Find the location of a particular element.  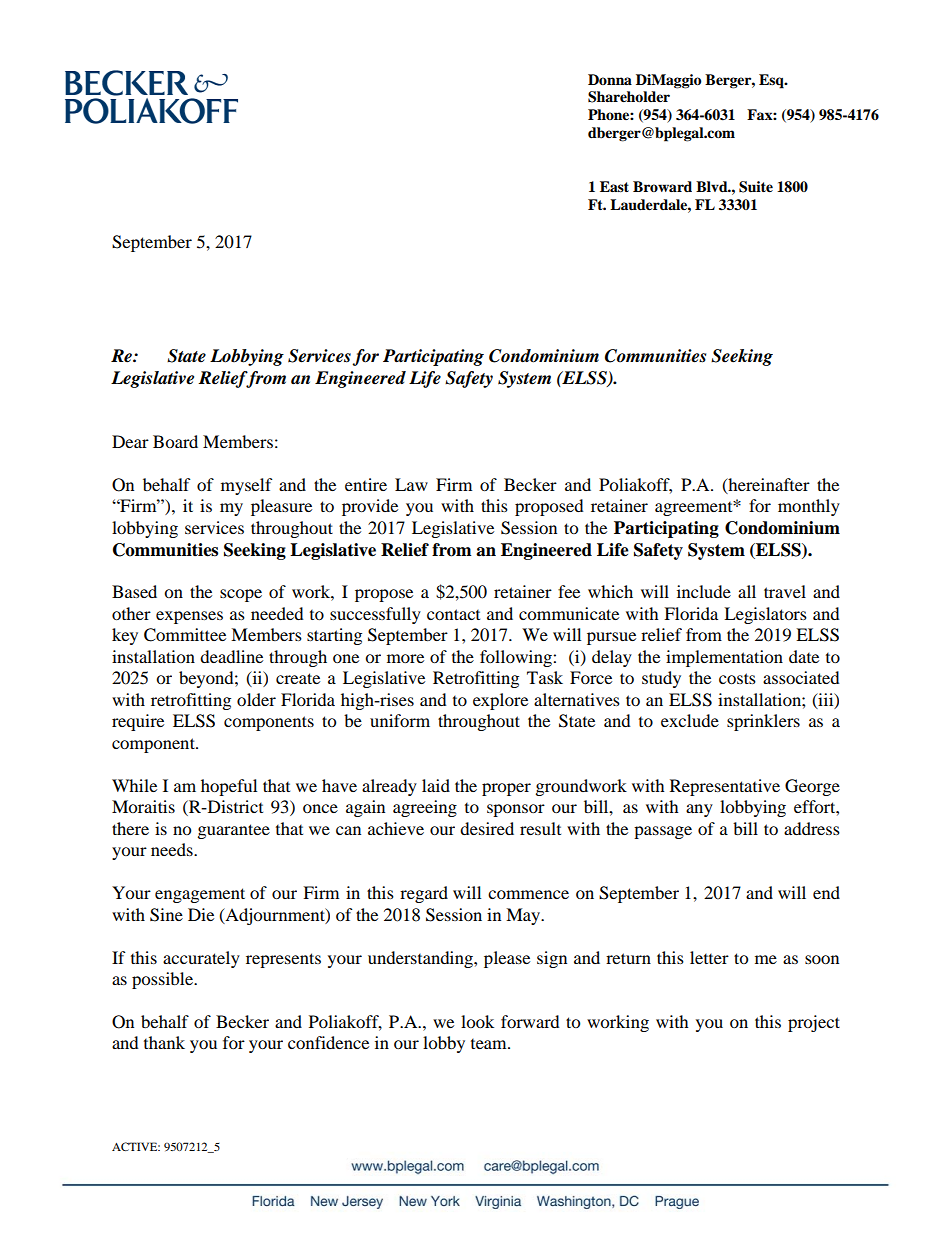

thank is located at coordinates (164, 1042).
